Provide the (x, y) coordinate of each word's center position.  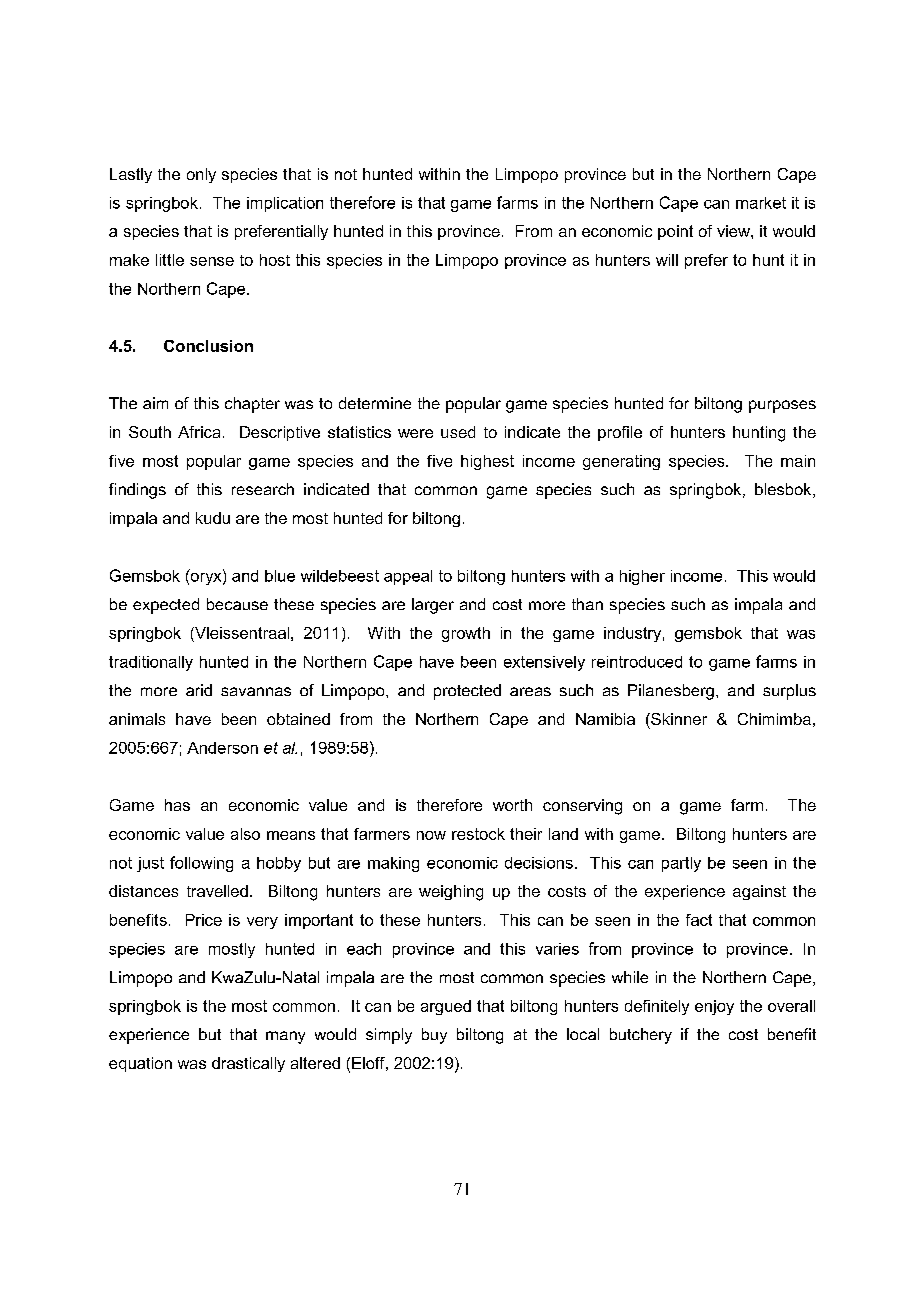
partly (681, 864)
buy (434, 1036)
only (201, 175)
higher (642, 577)
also (245, 834)
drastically (248, 1064)
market (761, 203)
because (237, 604)
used (458, 432)
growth (466, 634)
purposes (782, 406)
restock (478, 834)
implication (285, 204)
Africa (199, 432)
